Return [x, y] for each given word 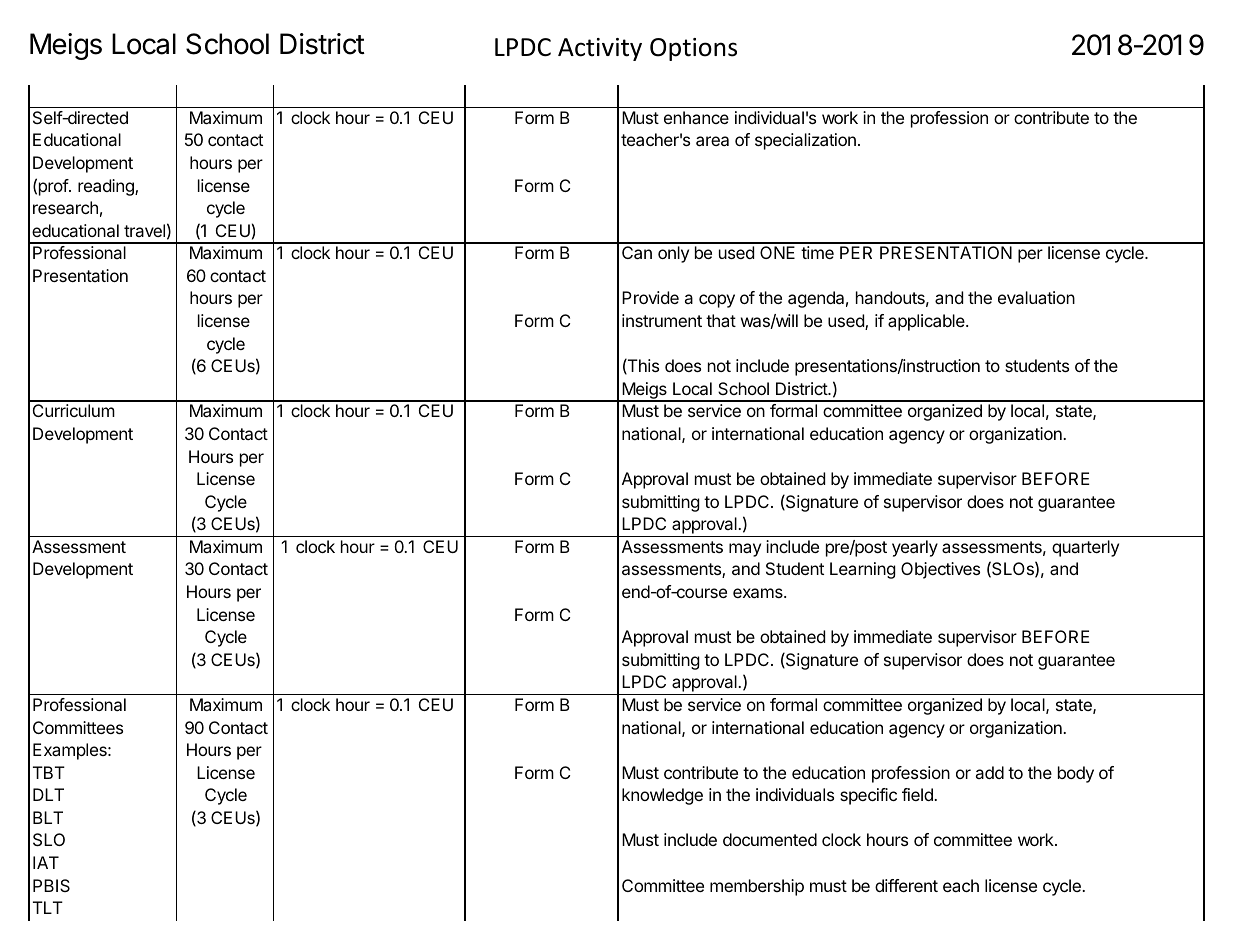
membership [757, 887]
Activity [600, 49]
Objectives [940, 570]
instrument [662, 320]
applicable [927, 322]
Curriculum [74, 410]
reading [107, 187]
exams [759, 593]
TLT [48, 907]
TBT [49, 772]
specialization [805, 141]
